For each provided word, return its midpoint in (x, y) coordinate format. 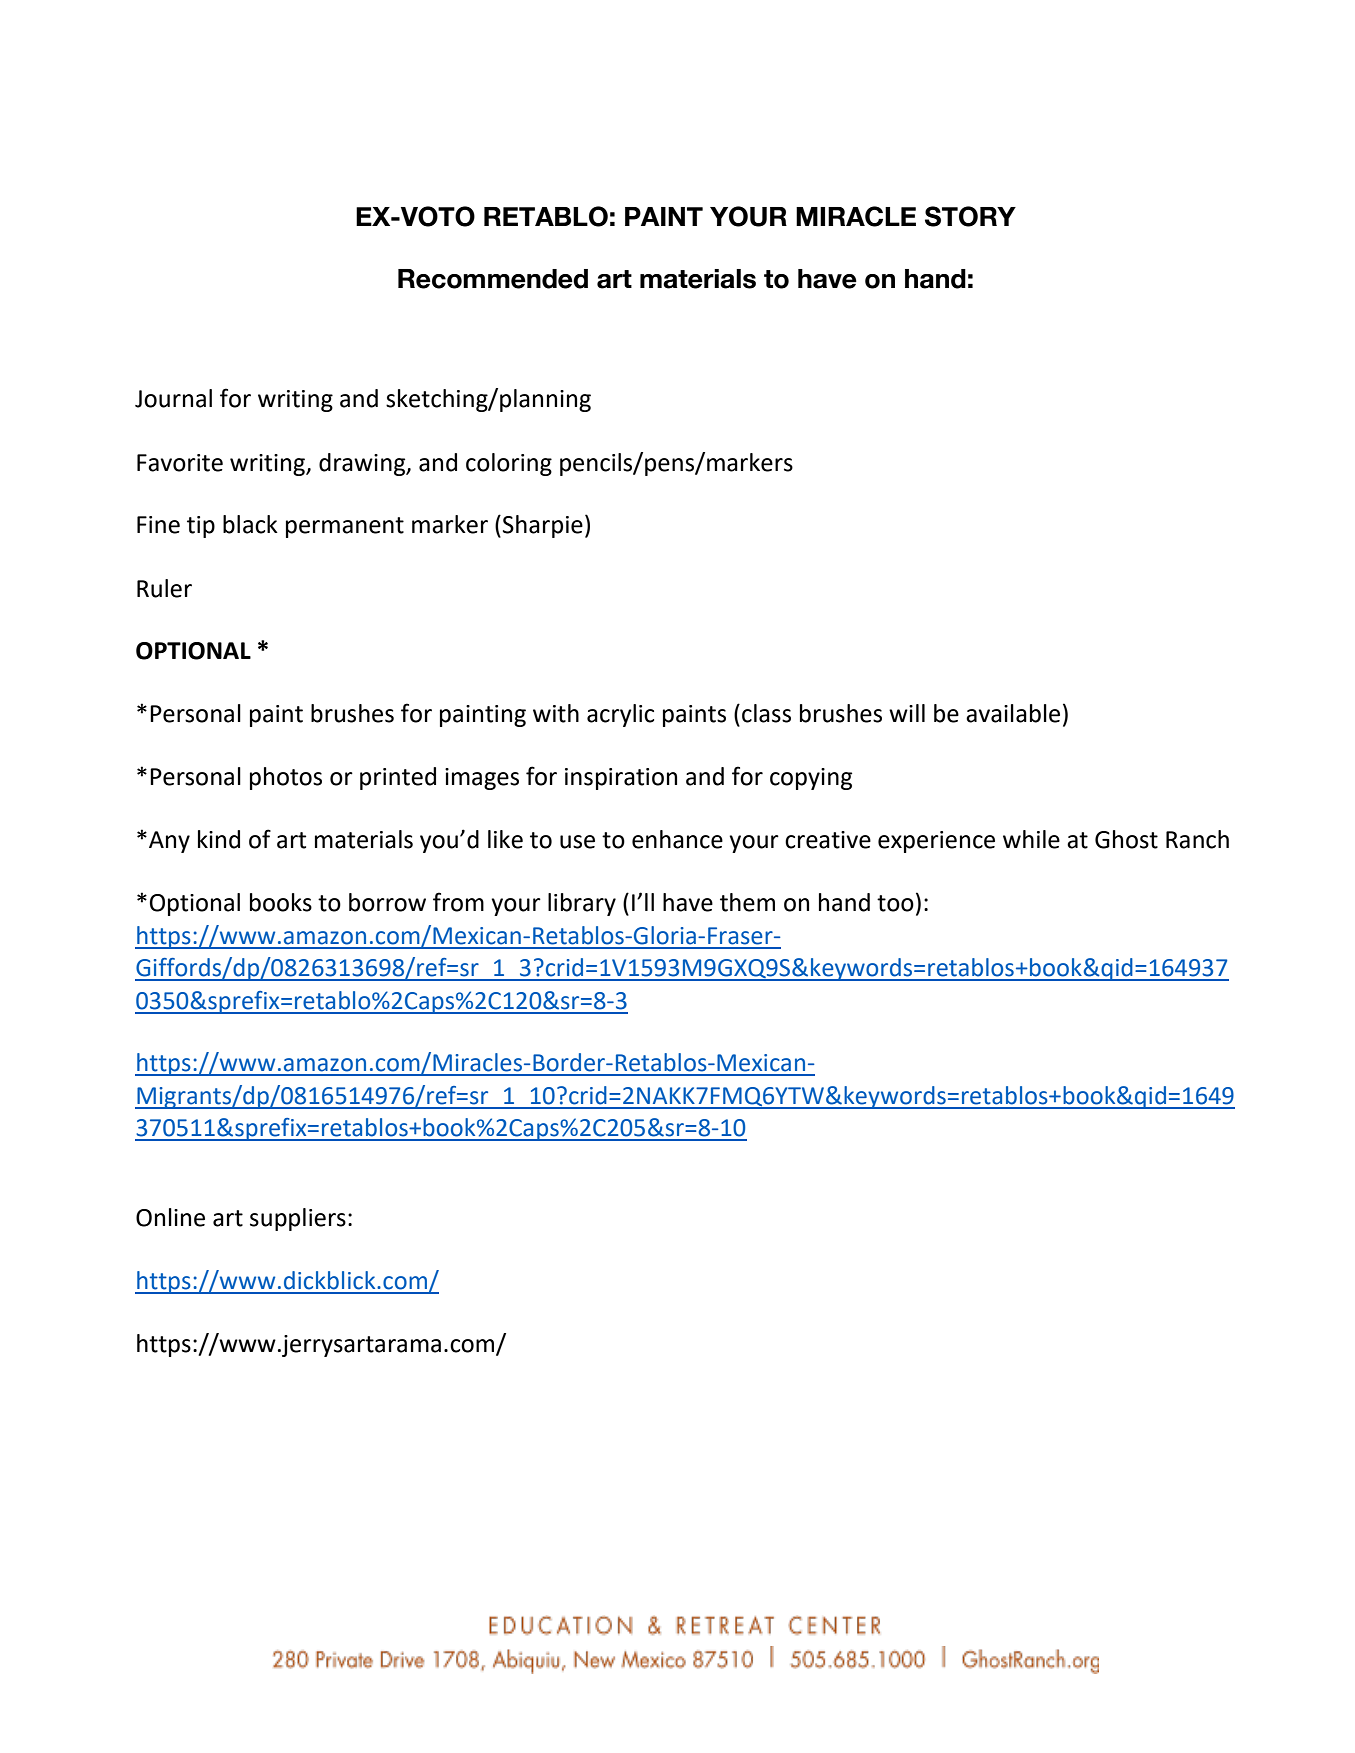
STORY (970, 216)
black (250, 524)
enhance (677, 839)
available (1013, 713)
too (895, 903)
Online (170, 1217)
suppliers (298, 1219)
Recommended (493, 279)
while (1031, 839)
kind (219, 839)
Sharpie (543, 526)
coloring (509, 464)
